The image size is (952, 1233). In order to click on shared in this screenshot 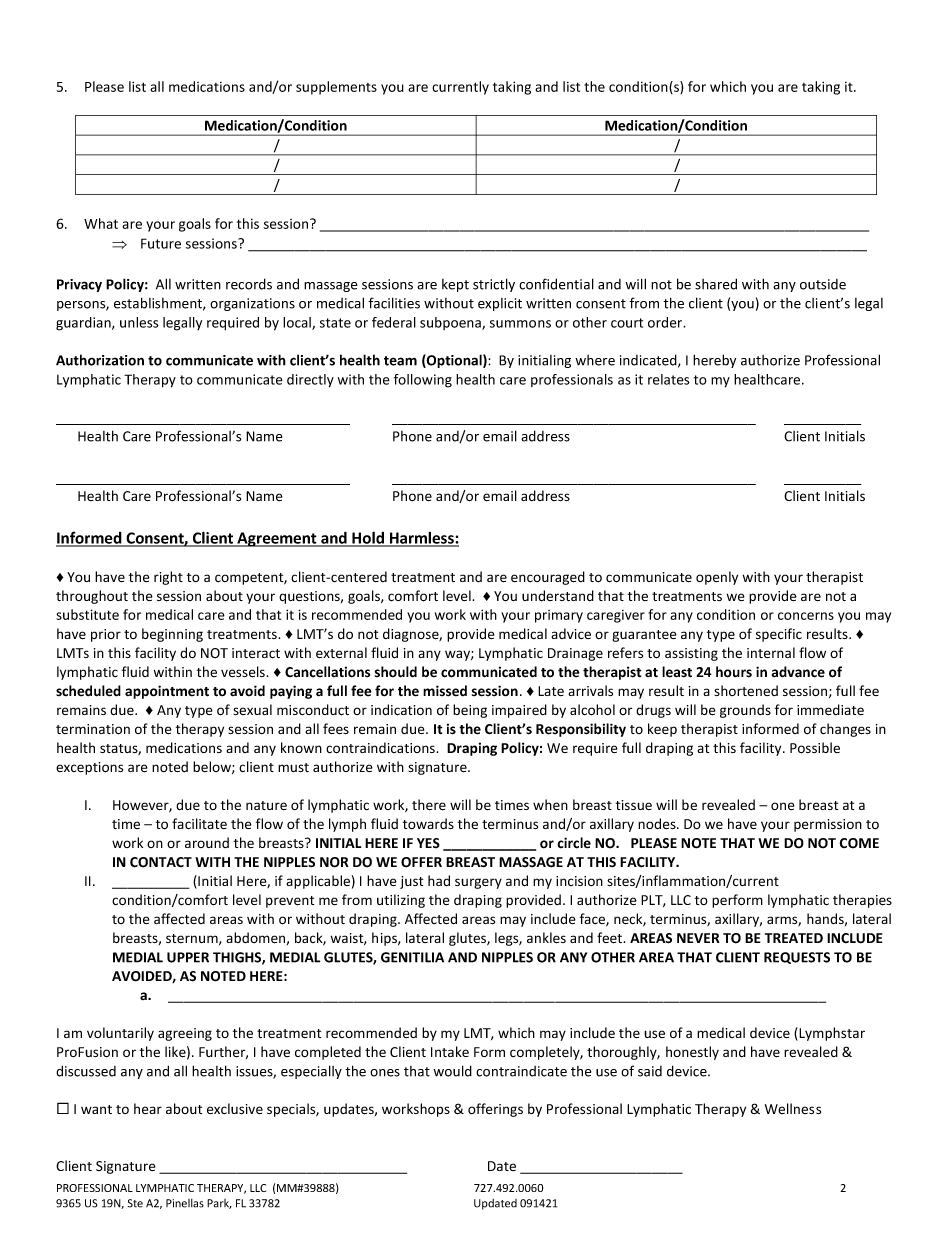, I will do `click(716, 284)`.
